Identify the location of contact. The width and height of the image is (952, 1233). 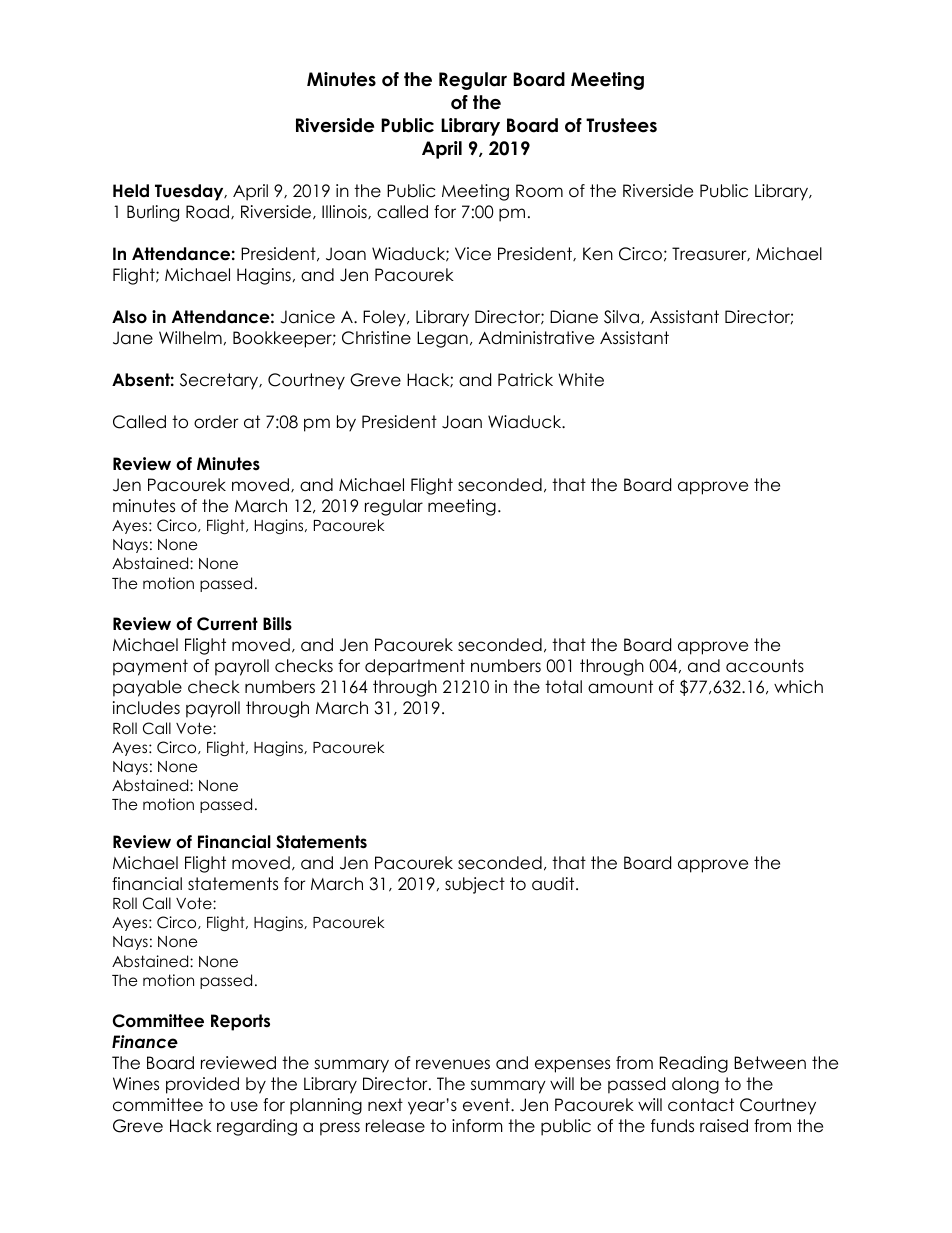
(701, 1105).
